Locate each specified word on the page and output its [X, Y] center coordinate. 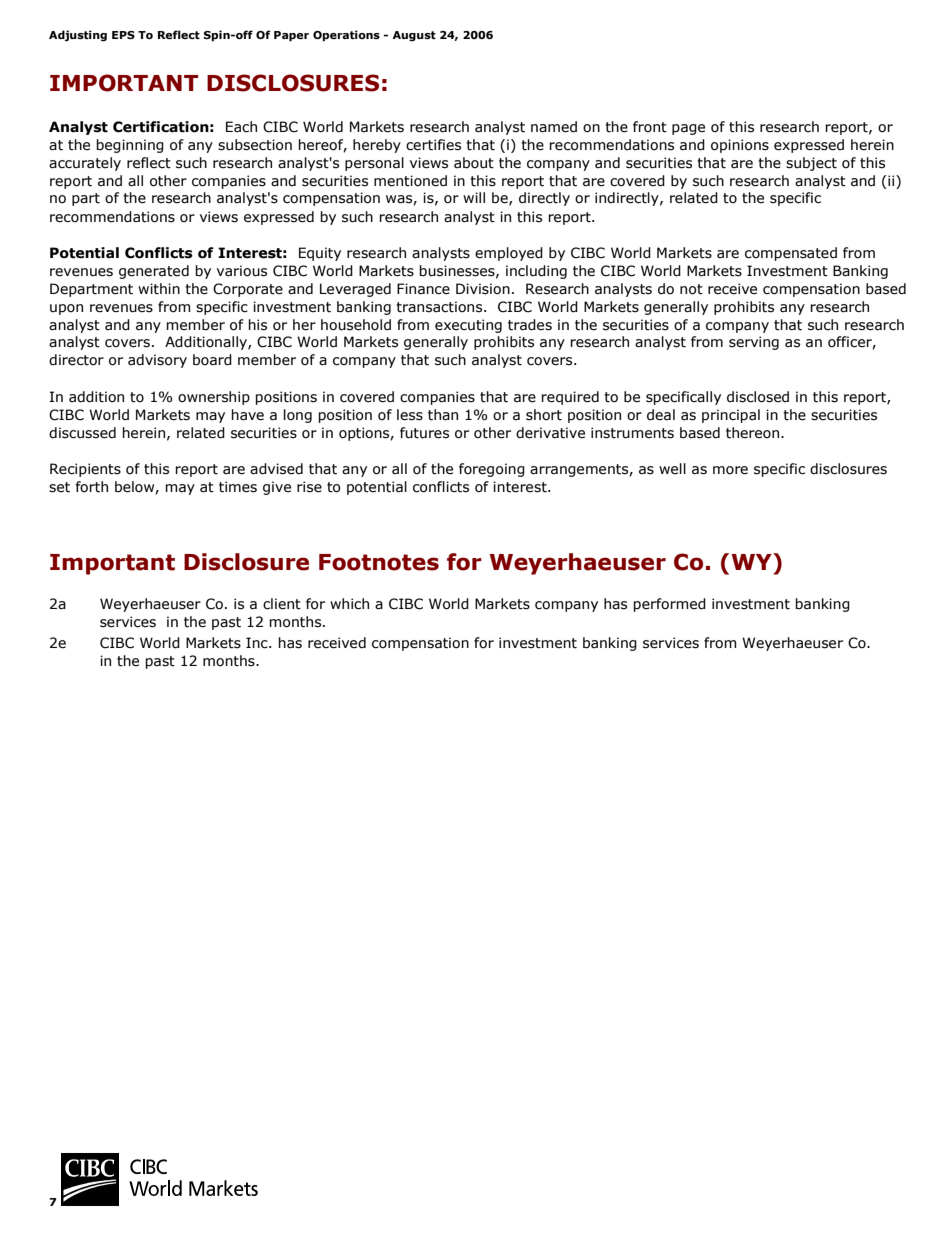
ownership [214, 398]
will [474, 197]
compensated [791, 254]
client [282, 604]
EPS [123, 35]
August [414, 36]
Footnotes [379, 562]
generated [154, 272]
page [688, 129]
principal [731, 416]
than [443, 415]
